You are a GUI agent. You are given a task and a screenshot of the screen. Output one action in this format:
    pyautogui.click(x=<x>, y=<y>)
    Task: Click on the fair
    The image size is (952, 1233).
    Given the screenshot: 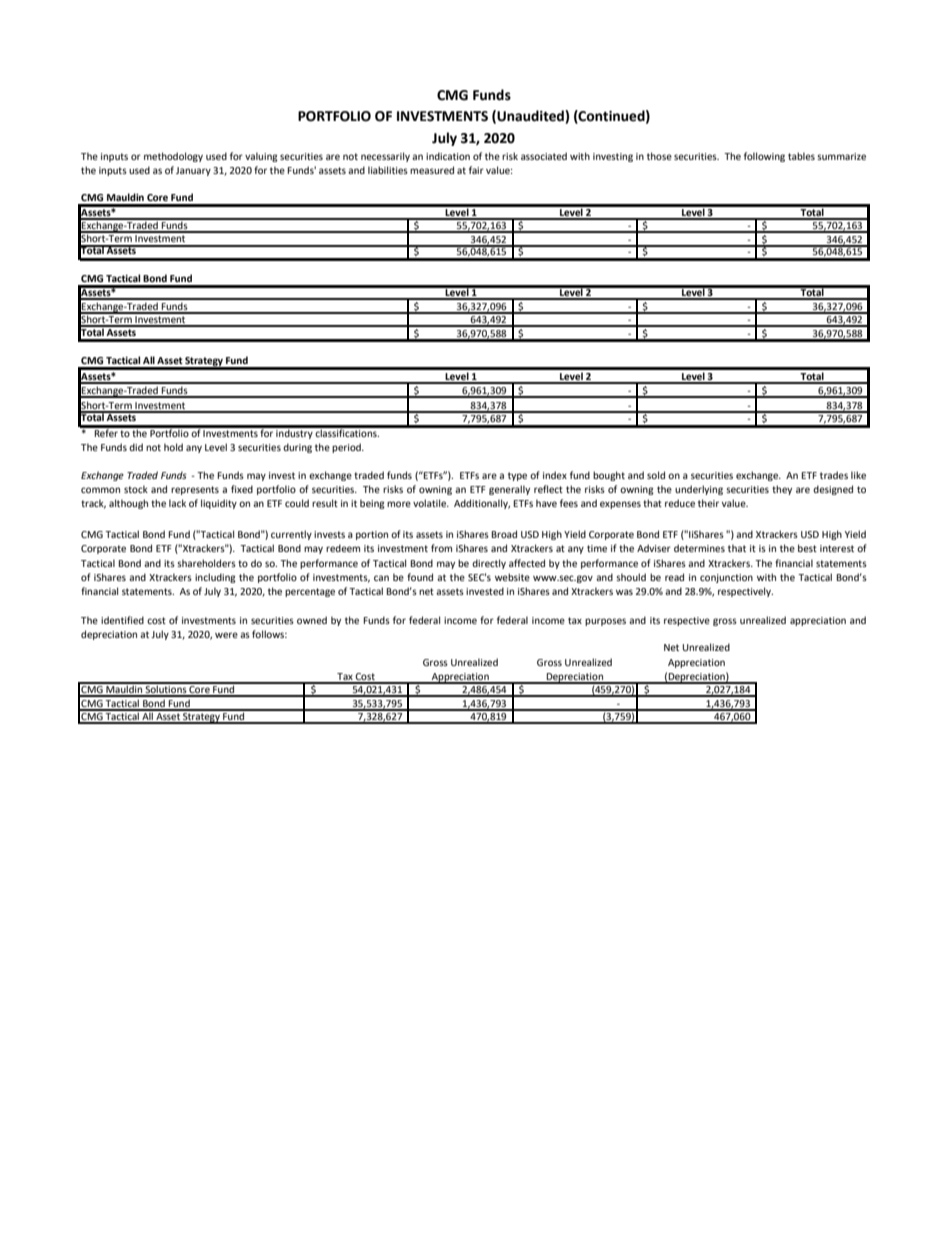 What is the action you would take?
    pyautogui.click(x=476, y=170)
